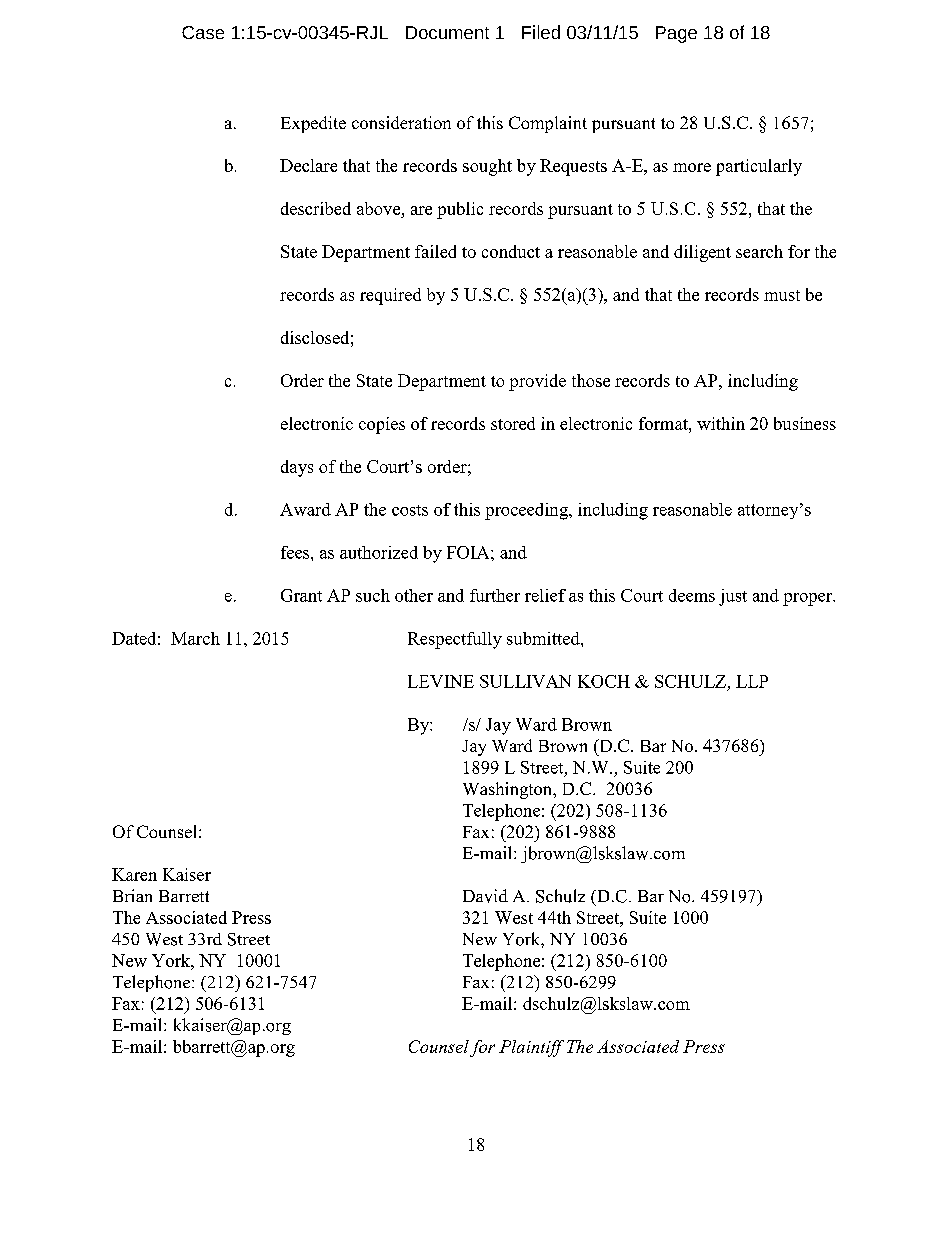  What do you see at coordinates (316, 208) in the document?
I see `described` at bounding box center [316, 208].
